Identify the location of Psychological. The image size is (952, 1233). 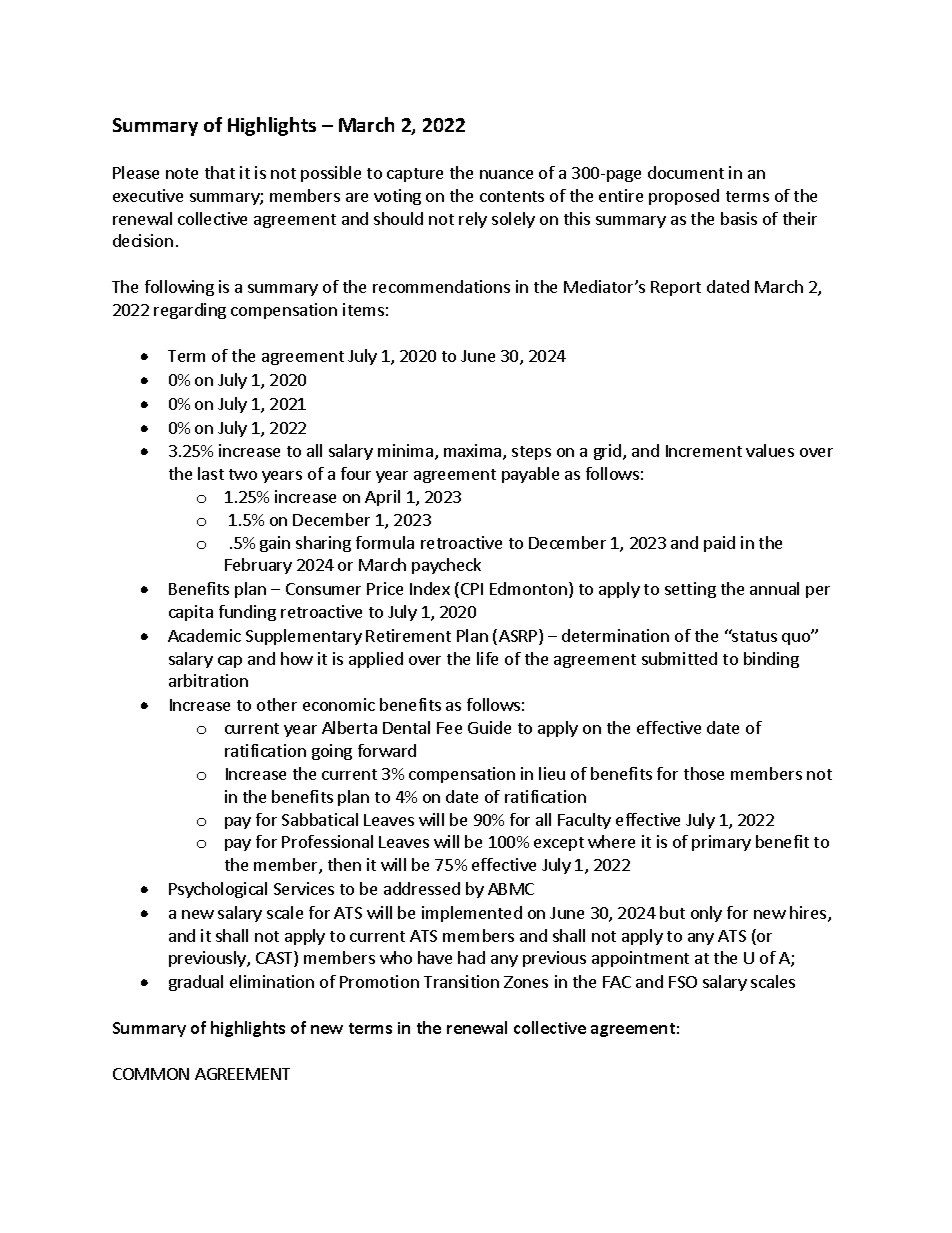
(218, 890).
